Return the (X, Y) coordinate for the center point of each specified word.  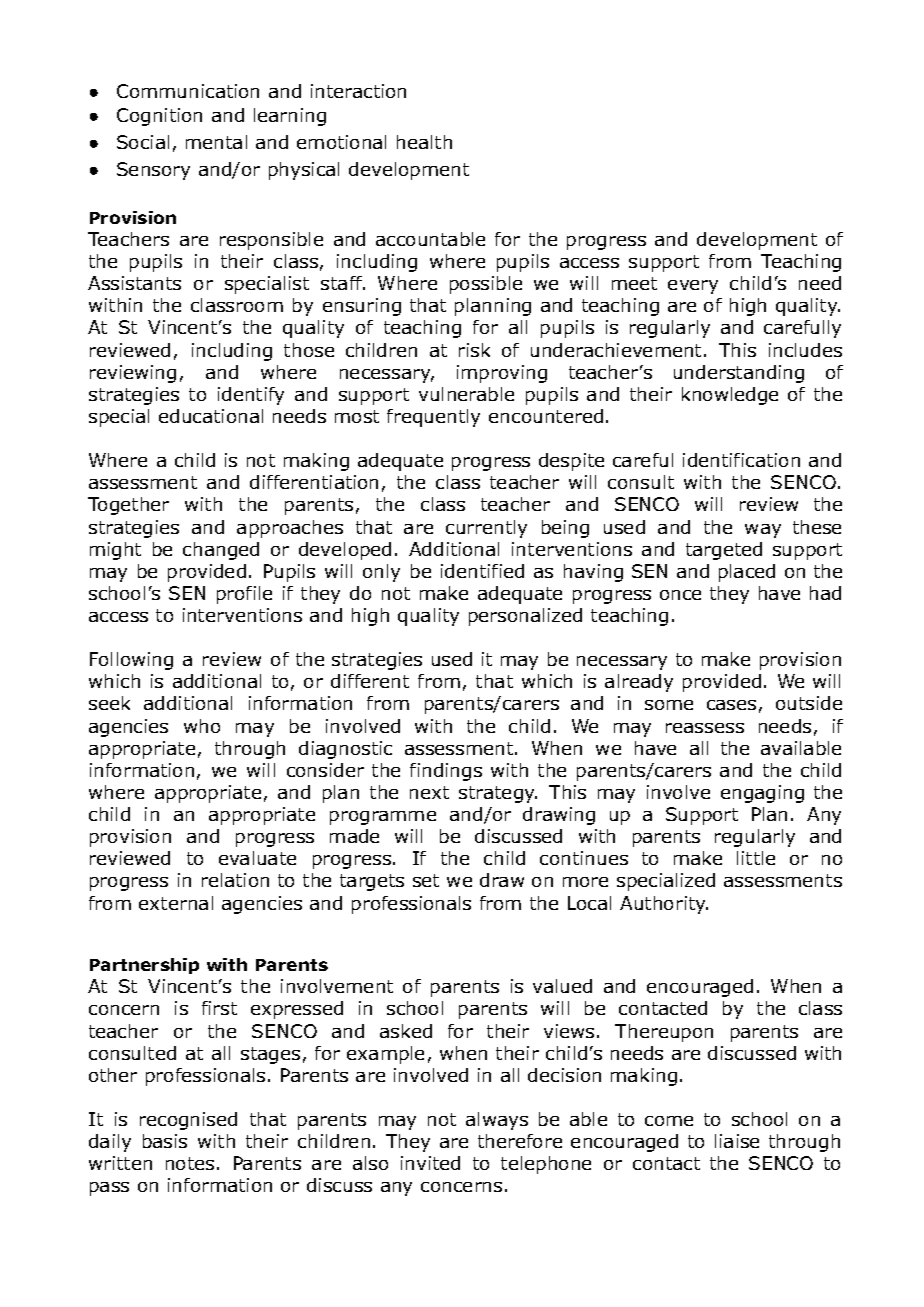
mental (216, 142)
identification (741, 460)
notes (190, 1163)
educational (211, 416)
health (424, 142)
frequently (433, 418)
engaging (762, 794)
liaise (737, 1141)
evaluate (257, 858)
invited (430, 1163)
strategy (498, 794)
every (693, 287)
